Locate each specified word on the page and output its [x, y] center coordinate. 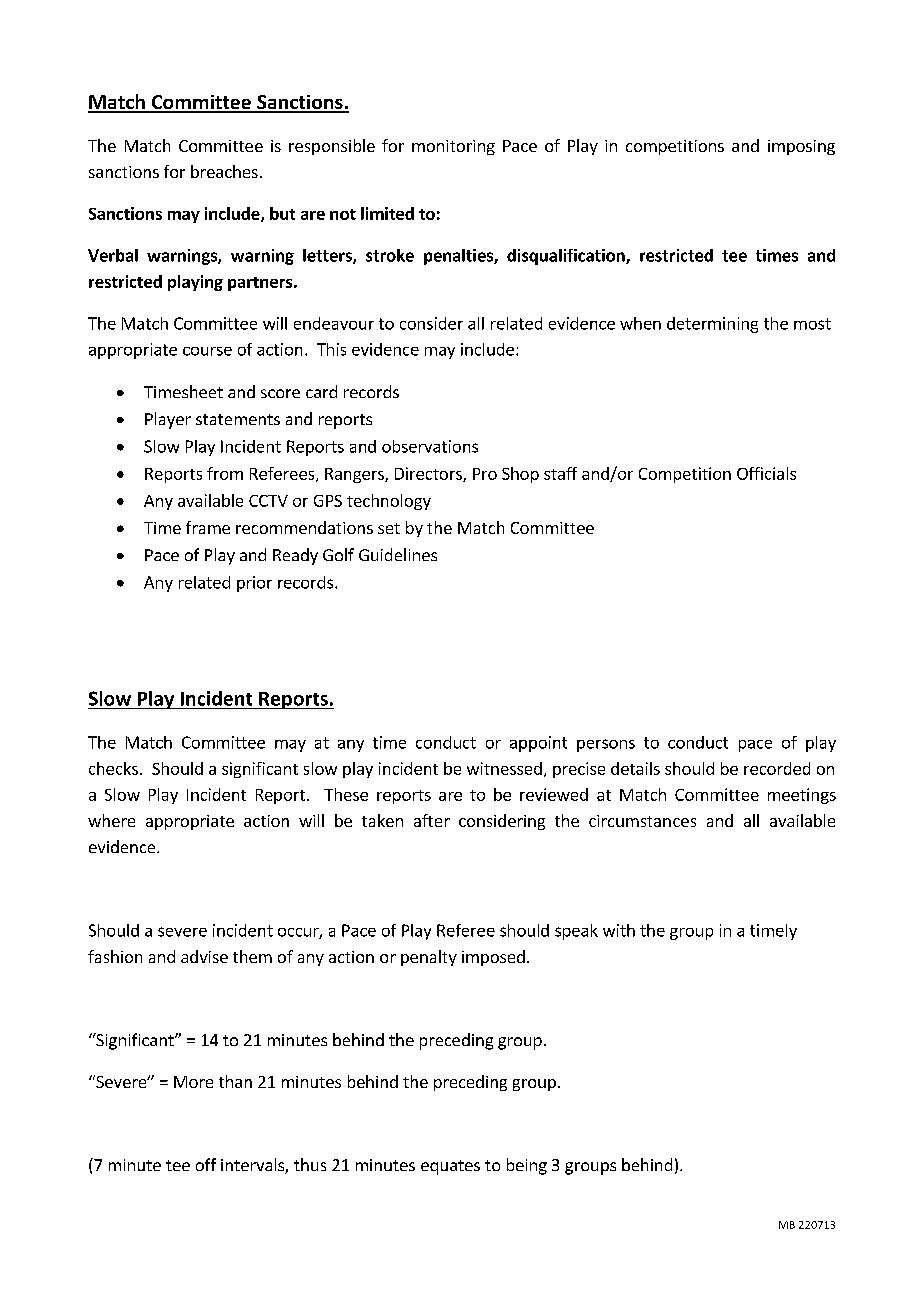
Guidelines [398, 554]
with [619, 930]
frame [208, 527]
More [193, 1082]
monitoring [453, 147]
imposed [493, 958]
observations [430, 446]
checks [113, 768]
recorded [777, 768]
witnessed [504, 768]
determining [712, 325]
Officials [766, 473]
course [207, 351]
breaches [224, 171]
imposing [801, 147]
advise [204, 956]
